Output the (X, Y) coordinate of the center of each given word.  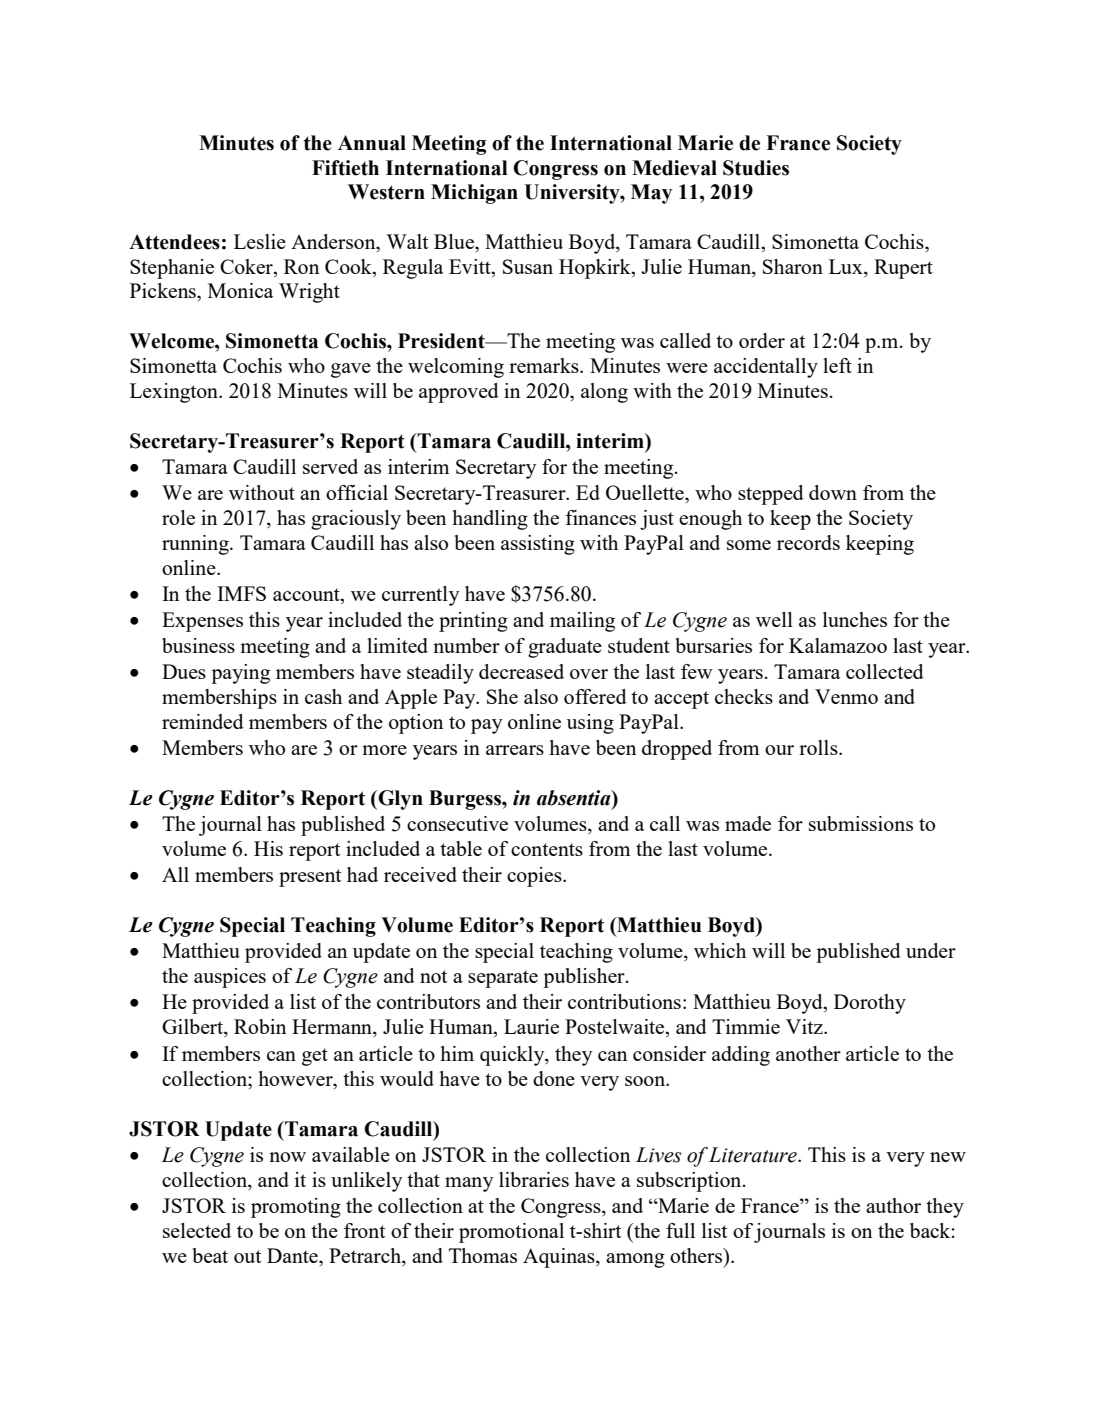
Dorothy (870, 1004)
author (893, 1205)
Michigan (474, 194)
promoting (296, 1208)
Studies (756, 168)
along (604, 393)
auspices (230, 978)
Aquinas (560, 1258)
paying (240, 674)
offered (595, 696)
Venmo (846, 696)
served (330, 466)
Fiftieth (345, 168)
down (833, 492)
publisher (585, 978)
